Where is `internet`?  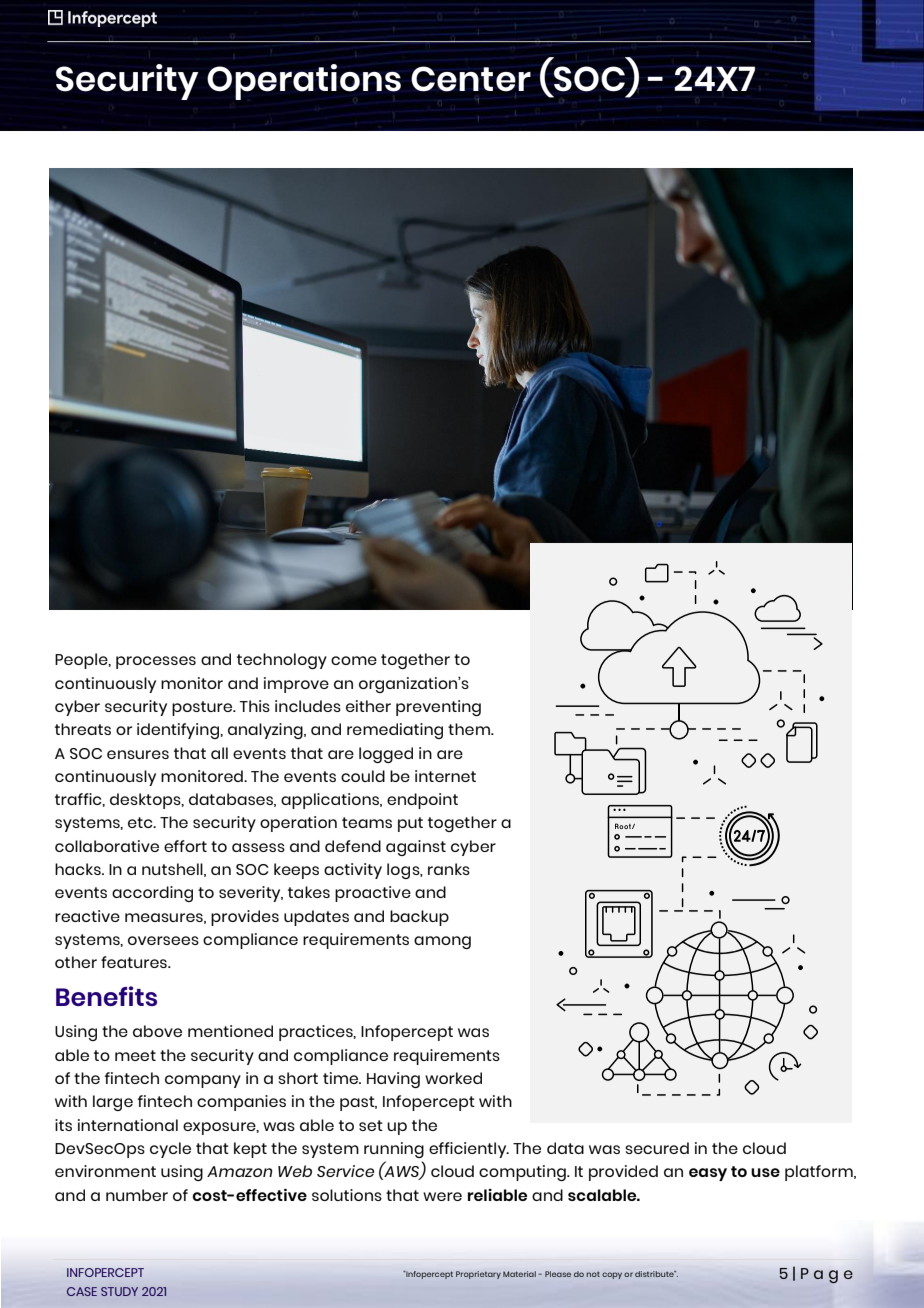
internet is located at coordinates (445, 776).
